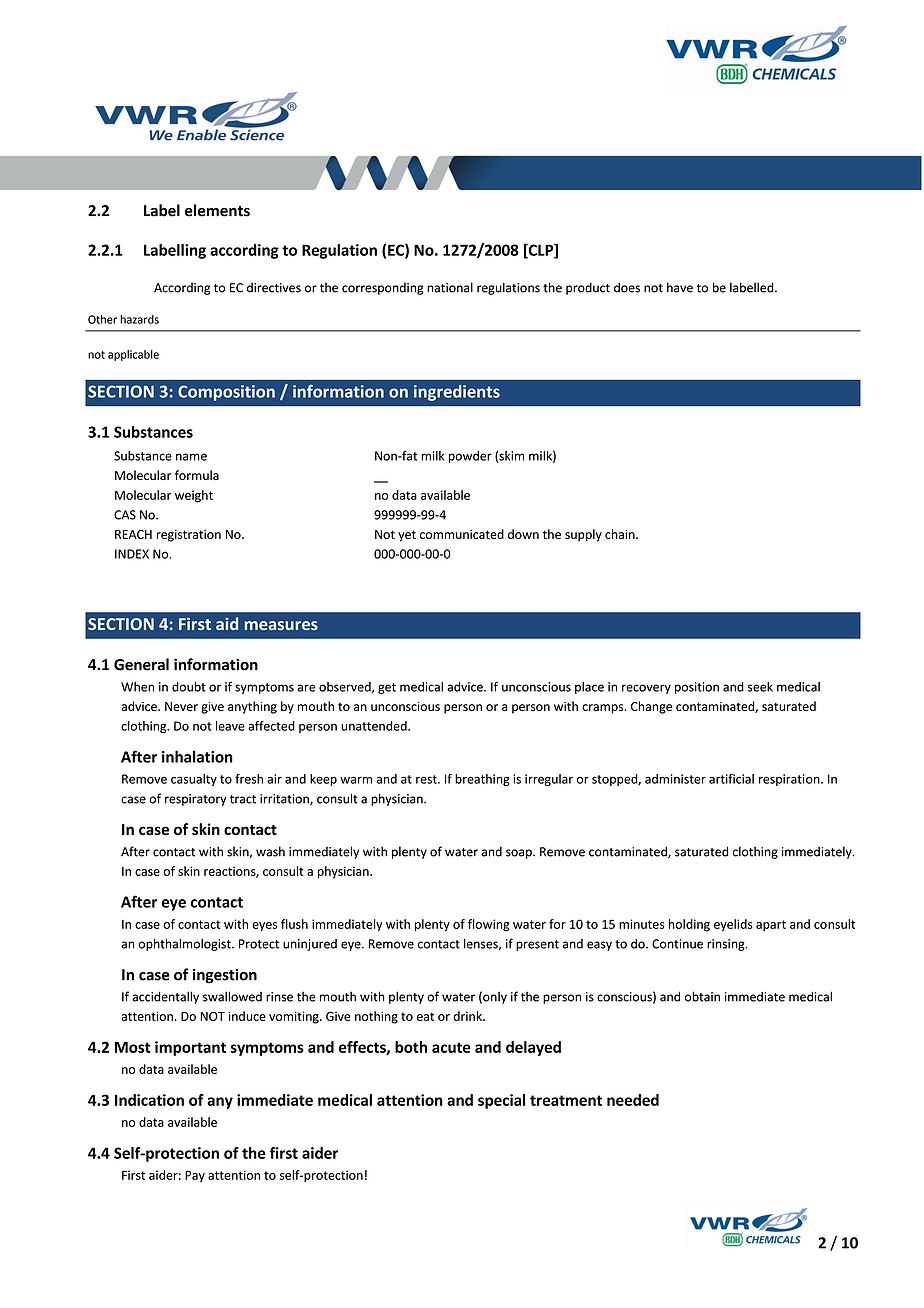  What do you see at coordinates (462, 534) in the screenshot?
I see `communicated` at bounding box center [462, 534].
